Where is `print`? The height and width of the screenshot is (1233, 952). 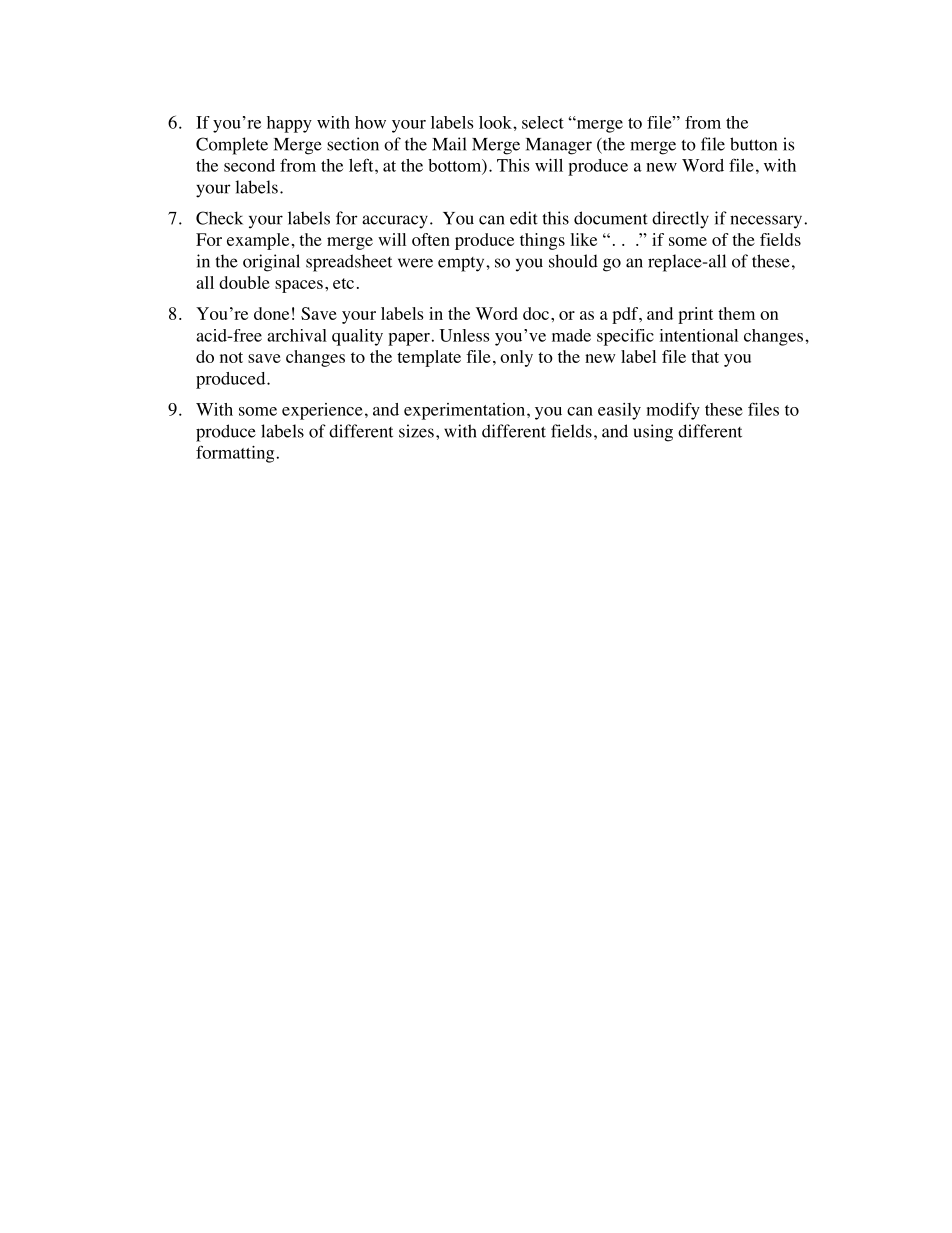 print is located at coordinates (695, 315).
